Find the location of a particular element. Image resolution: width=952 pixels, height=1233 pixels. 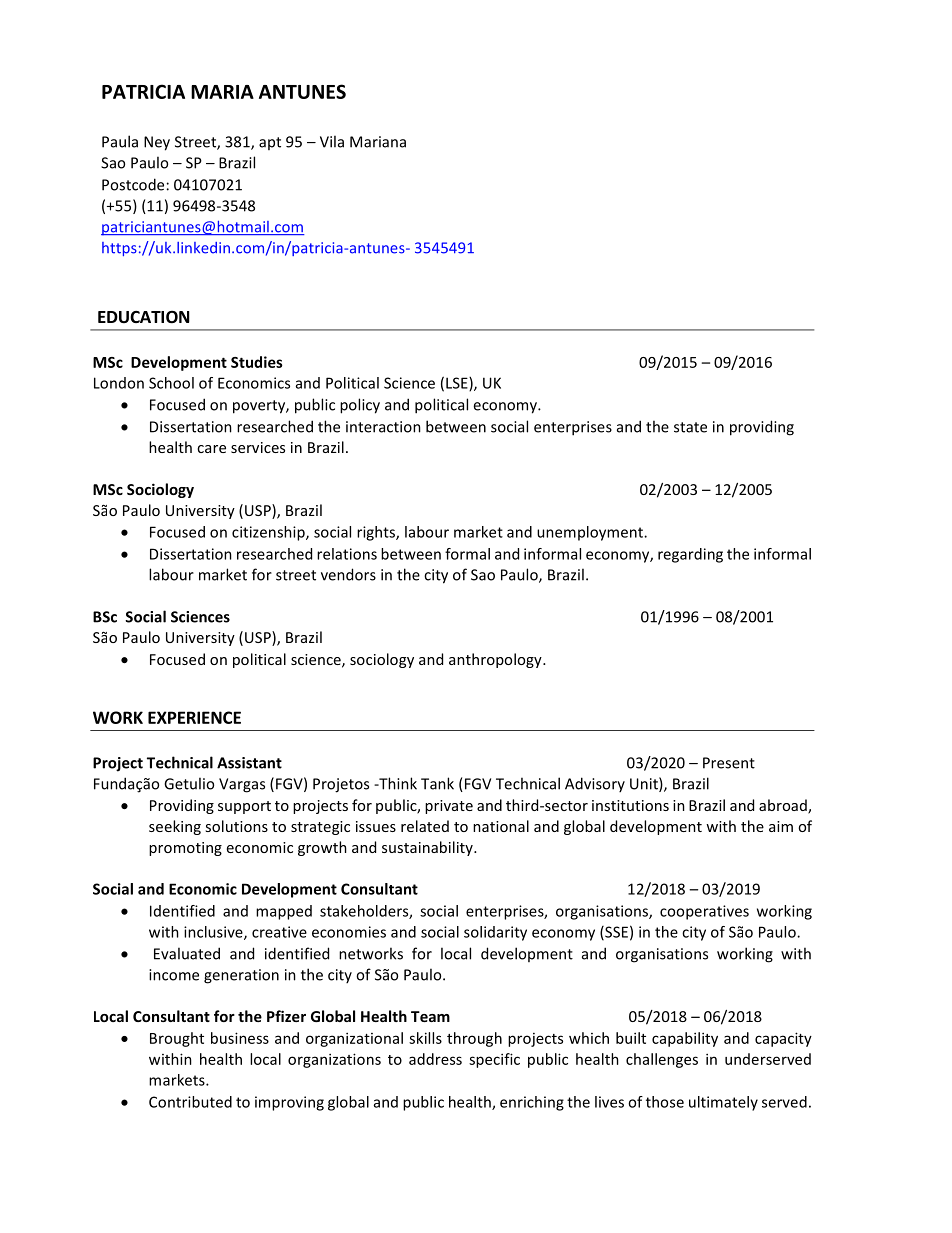

relations is located at coordinates (347, 554).
